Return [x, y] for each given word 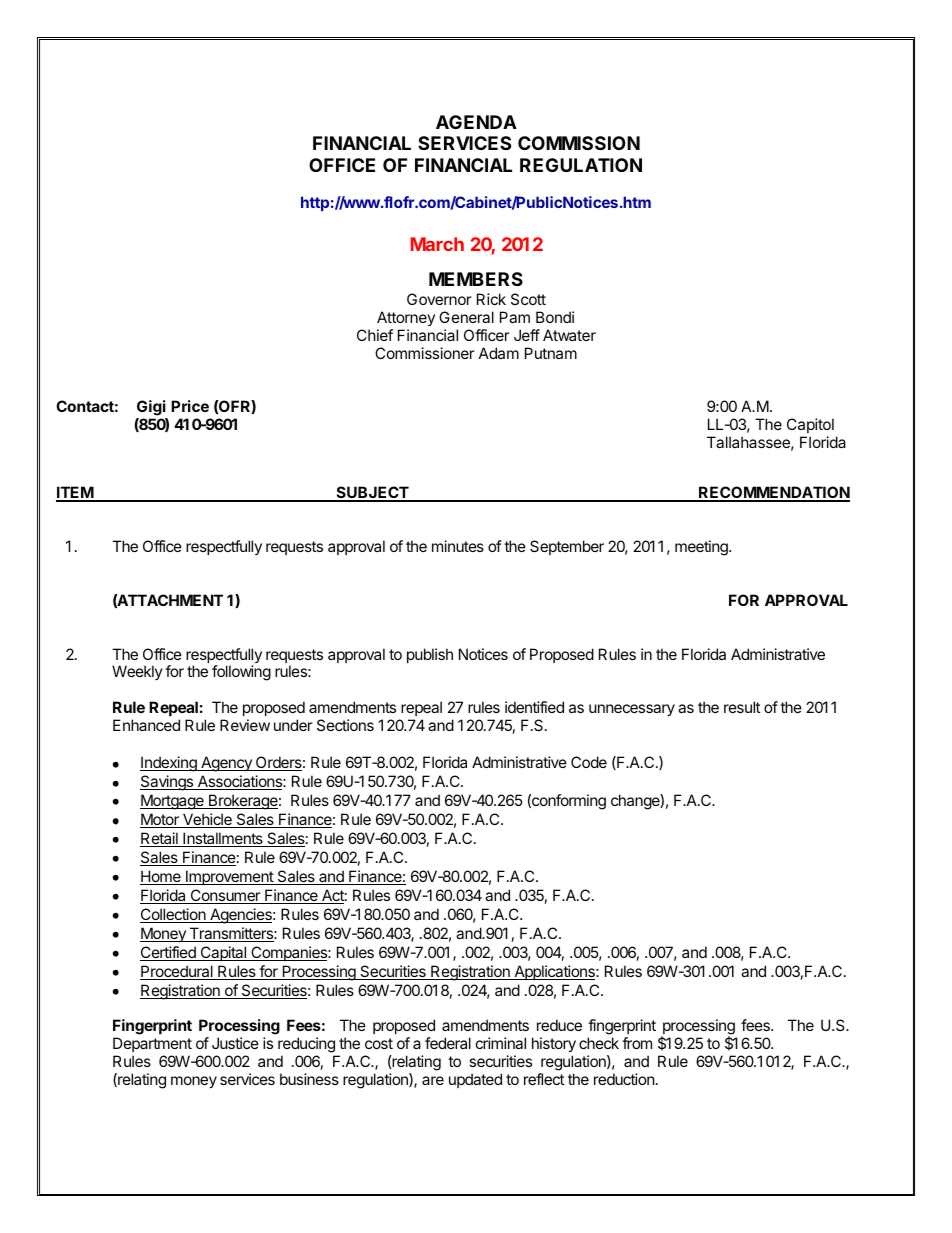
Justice [235, 1043]
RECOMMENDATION [773, 493]
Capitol [810, 425]
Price [190, 406]
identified [534, 707]
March [437, 244]
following [241, 673]
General [466, 317]
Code [589, 762]
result [742, 707]
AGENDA [476, 122]
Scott [528, 299]
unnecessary [632, 710]
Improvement [229, 877]
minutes [458, 546]
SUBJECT [372, 493]
